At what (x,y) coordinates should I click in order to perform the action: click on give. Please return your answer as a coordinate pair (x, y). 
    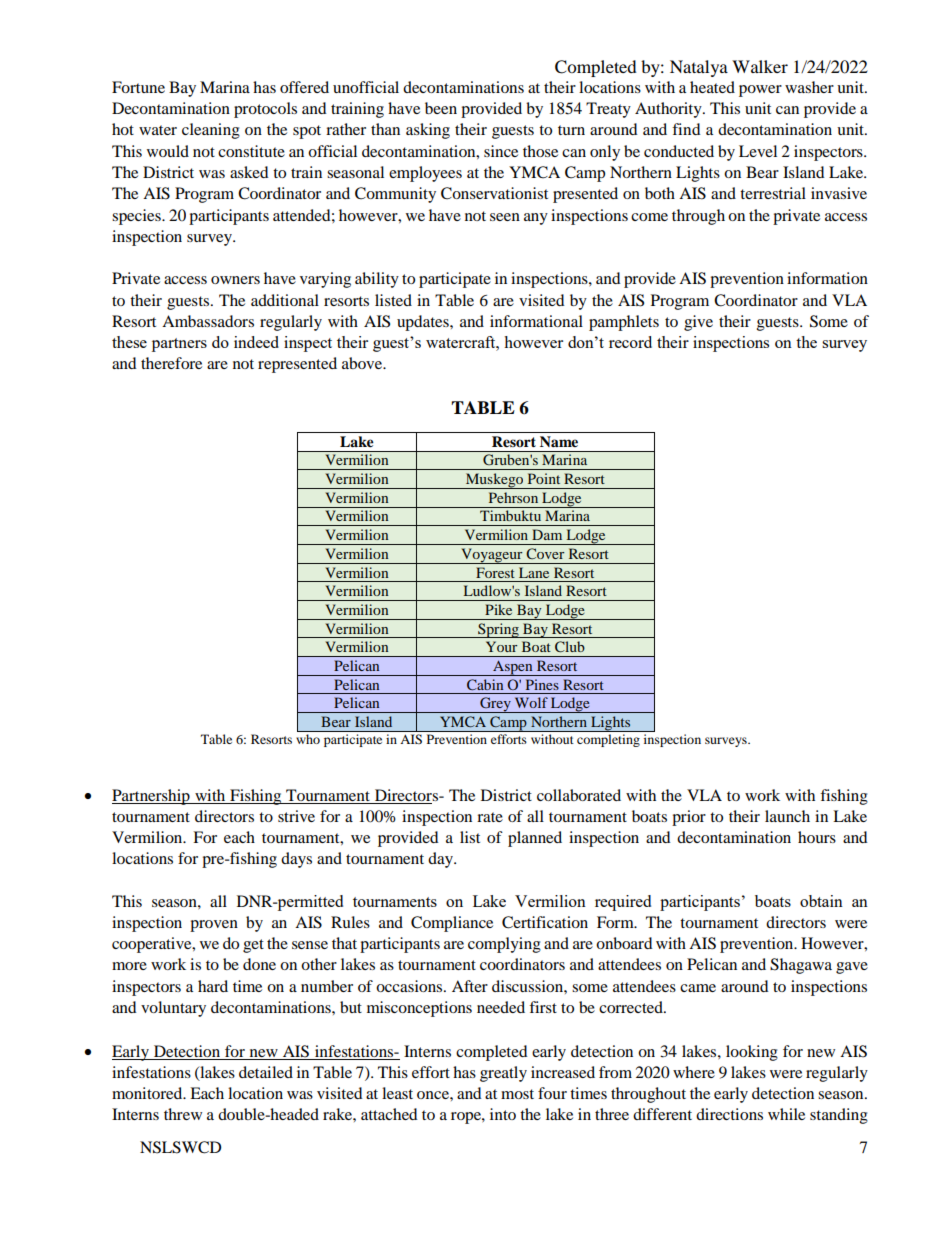
    Looking at the image, I should click on (698, 323).
